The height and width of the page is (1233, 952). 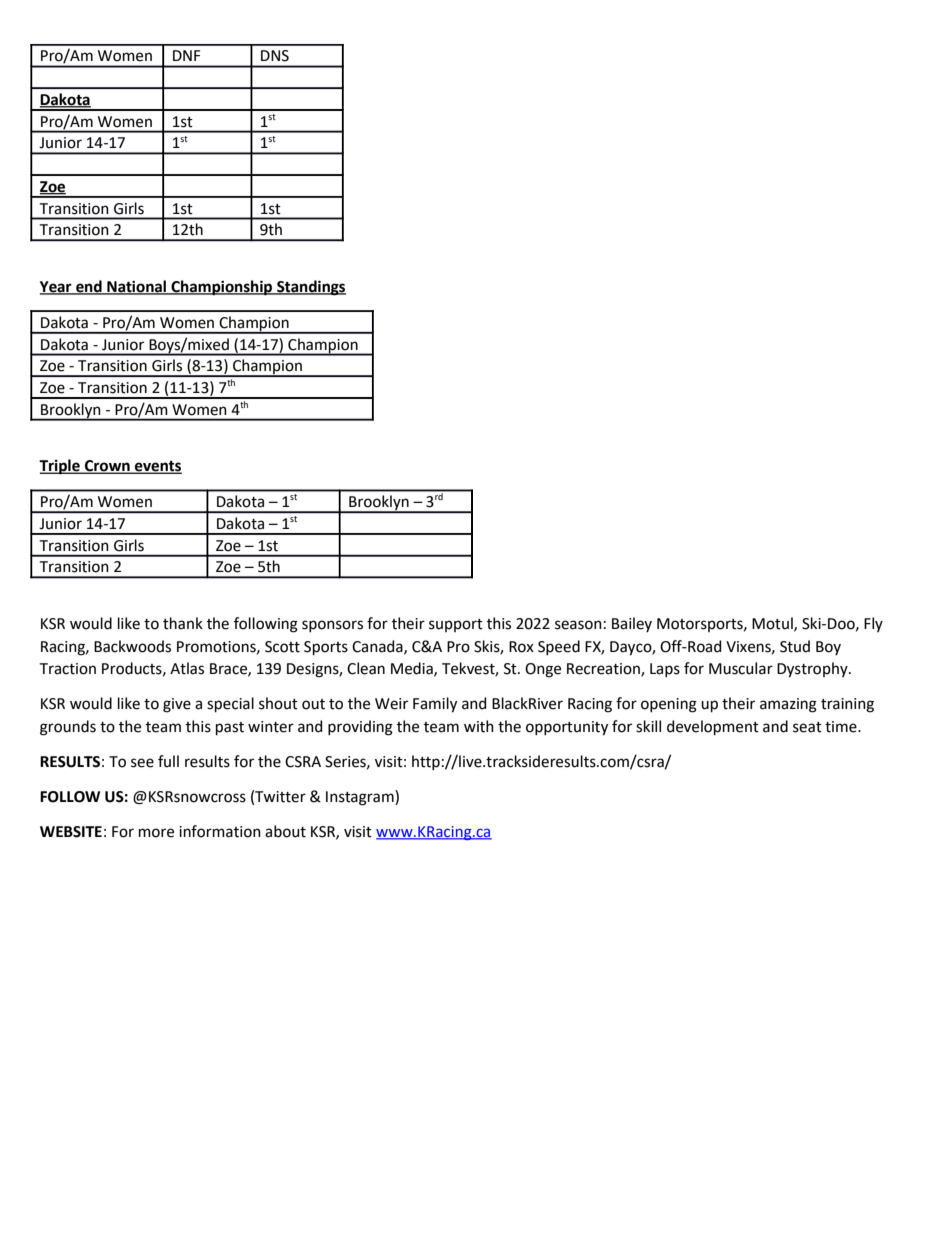 What do you see at coordinates (275, 56) in the page?
I see `DNS` at bounding box center [275, 56].
